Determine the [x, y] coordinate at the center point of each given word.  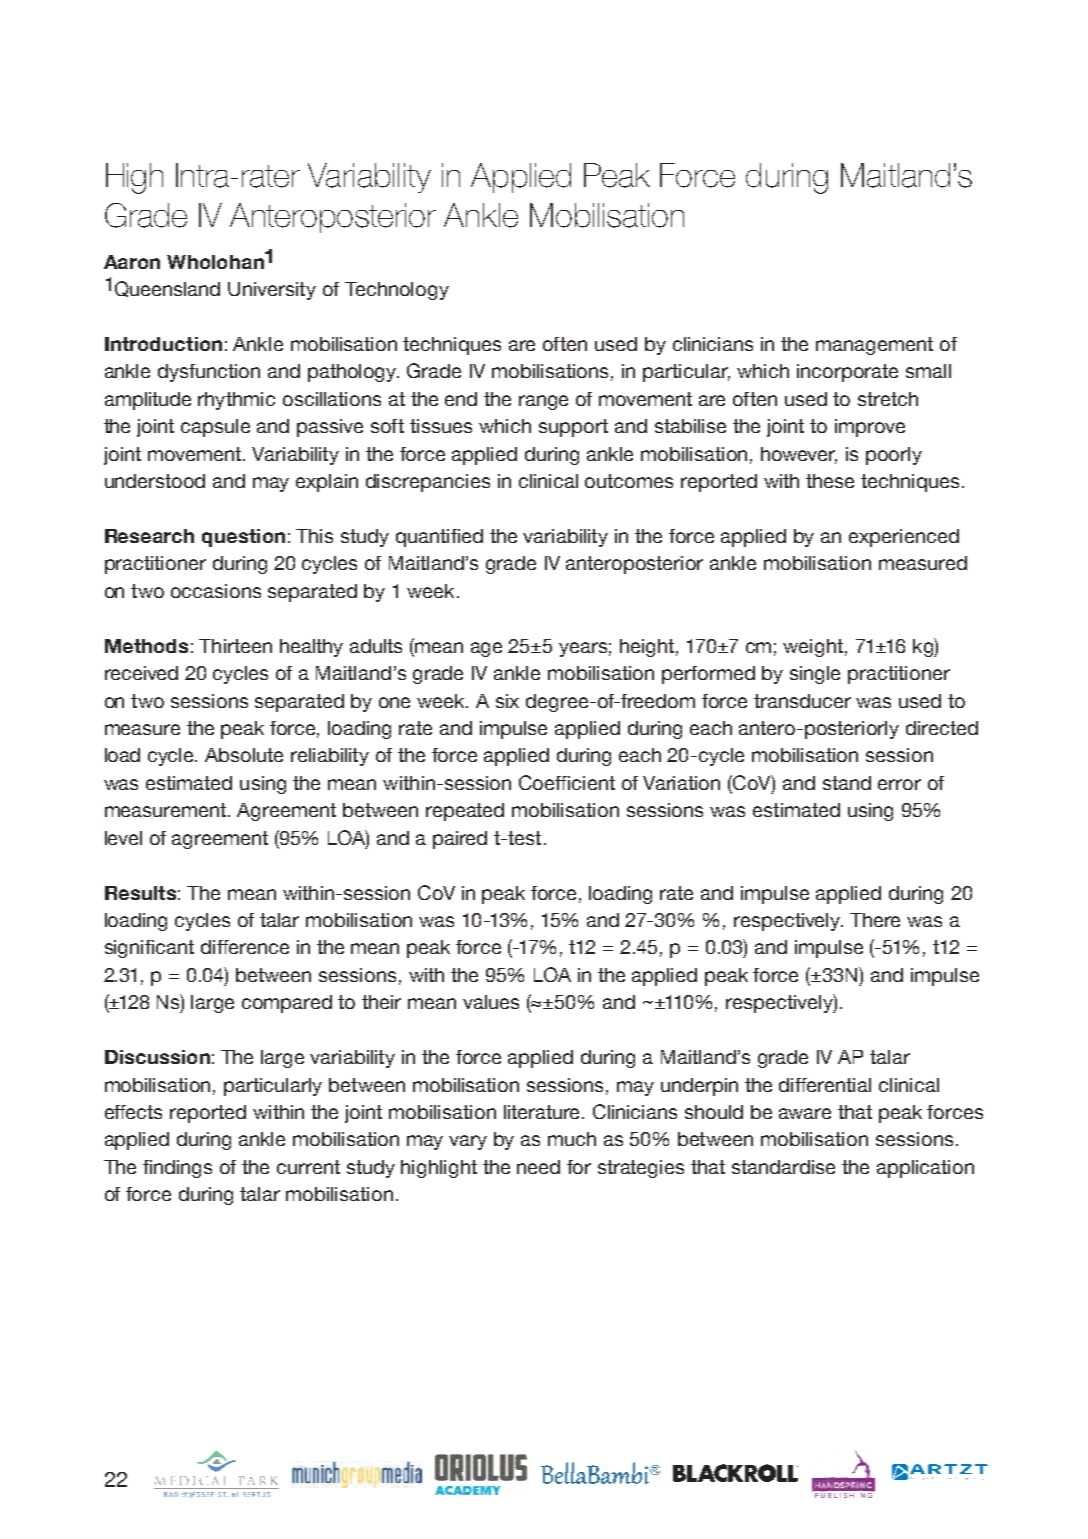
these [830, 481]
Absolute [244, 755]
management [874, 346]
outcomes [629, 481]
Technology [397, 291]
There [875, 920]
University [272, 291]
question [243, 538]
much [572, 1139]
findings [177, 1169]
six [507, 701]
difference [245, 947]
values [491, 1002]
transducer [802, 701]
